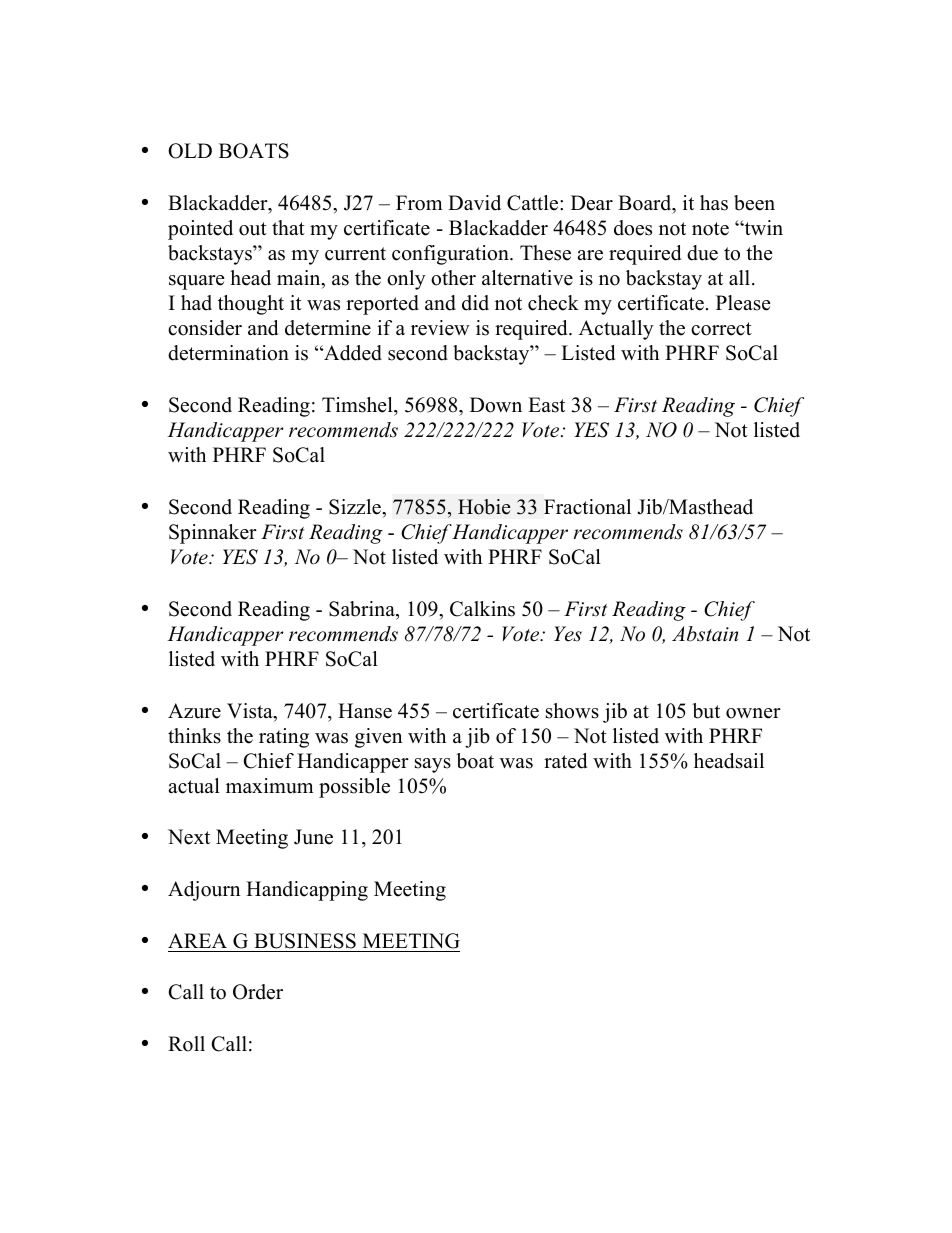 This screenshot has width=952, height=1233. I want to click on Down, so click(496, 405).
